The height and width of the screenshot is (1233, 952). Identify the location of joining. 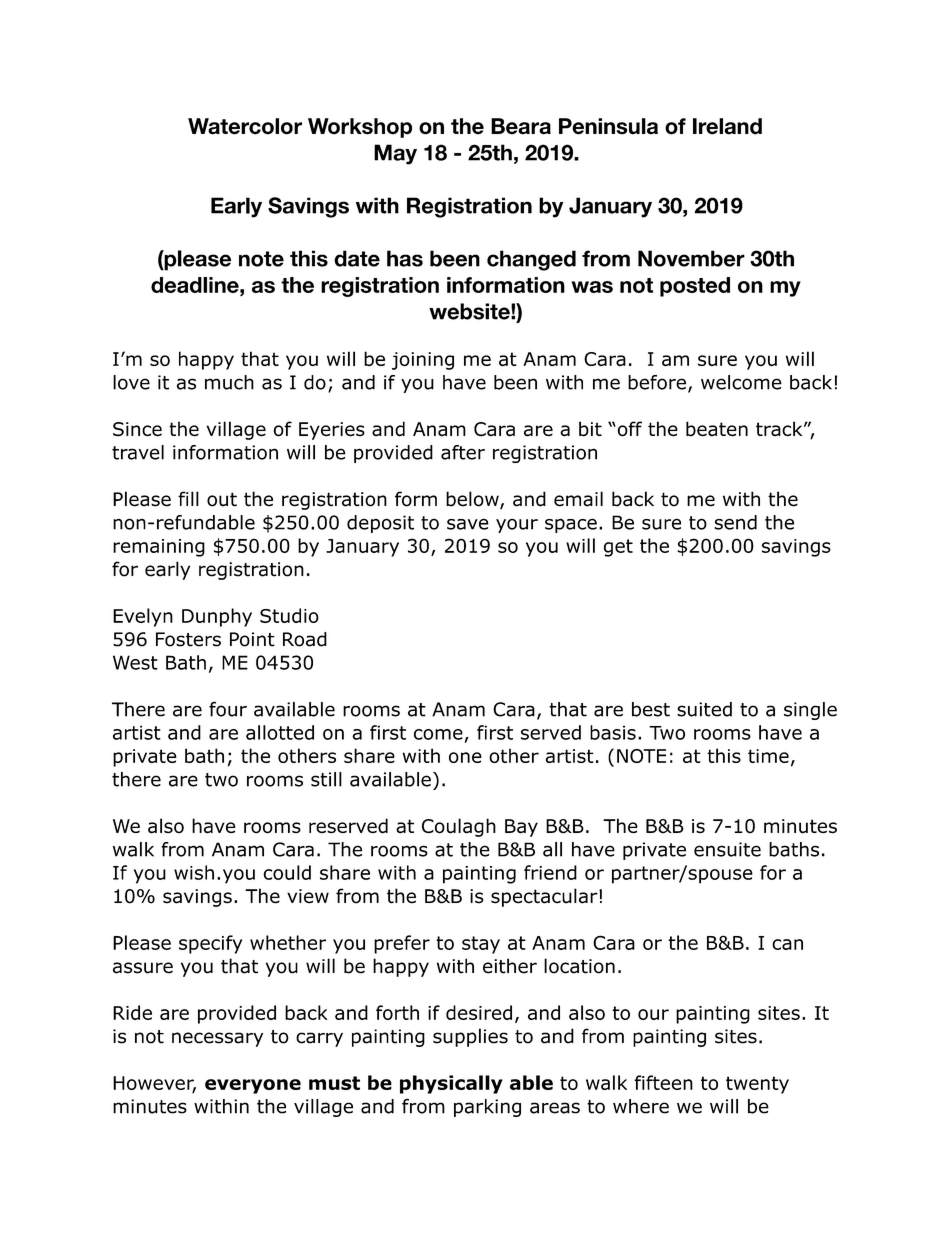
(423, 361).
